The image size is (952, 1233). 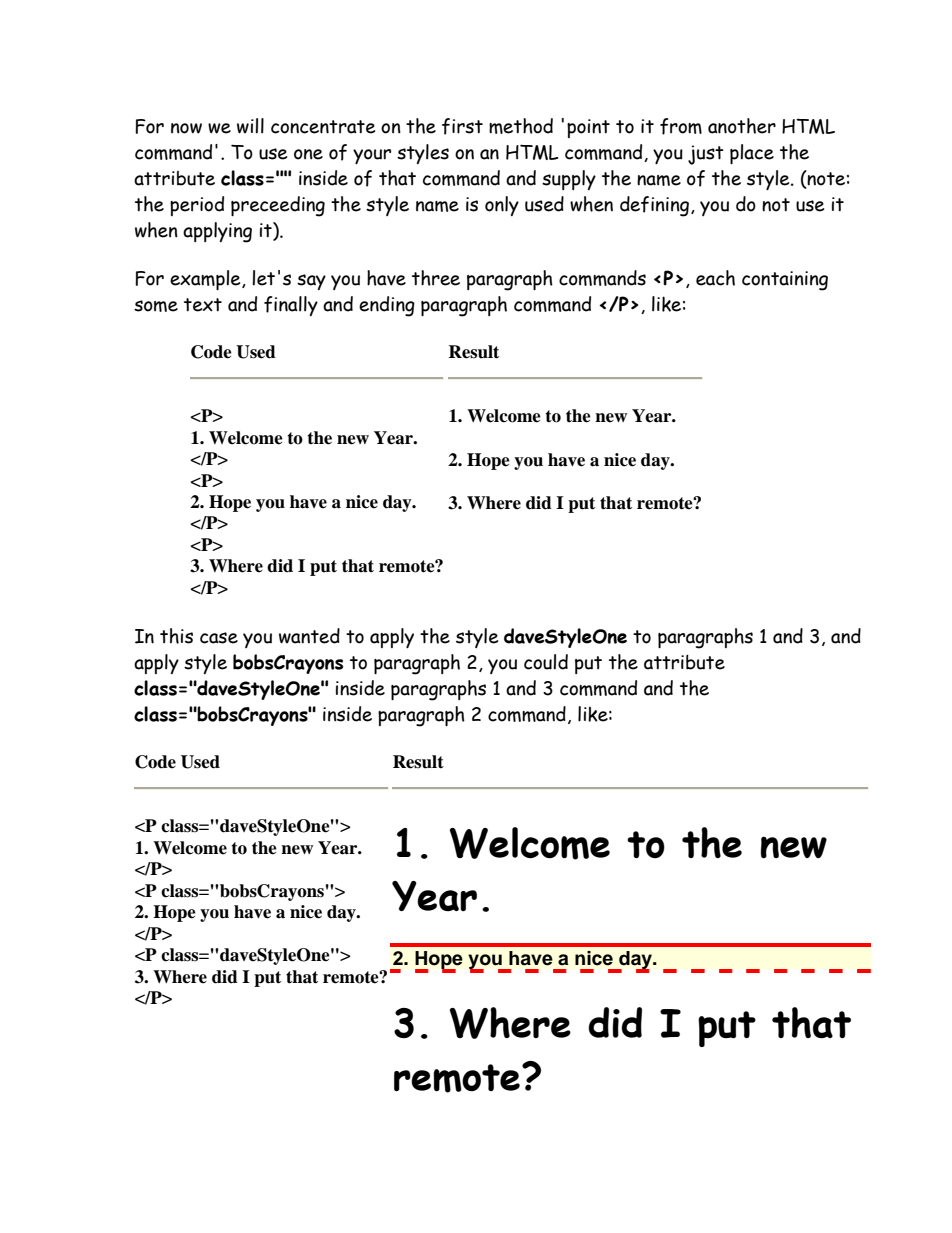 What do you see at coordinates (309, 636) in the image?
I see `wanted` at bounding box center [309, 636].
